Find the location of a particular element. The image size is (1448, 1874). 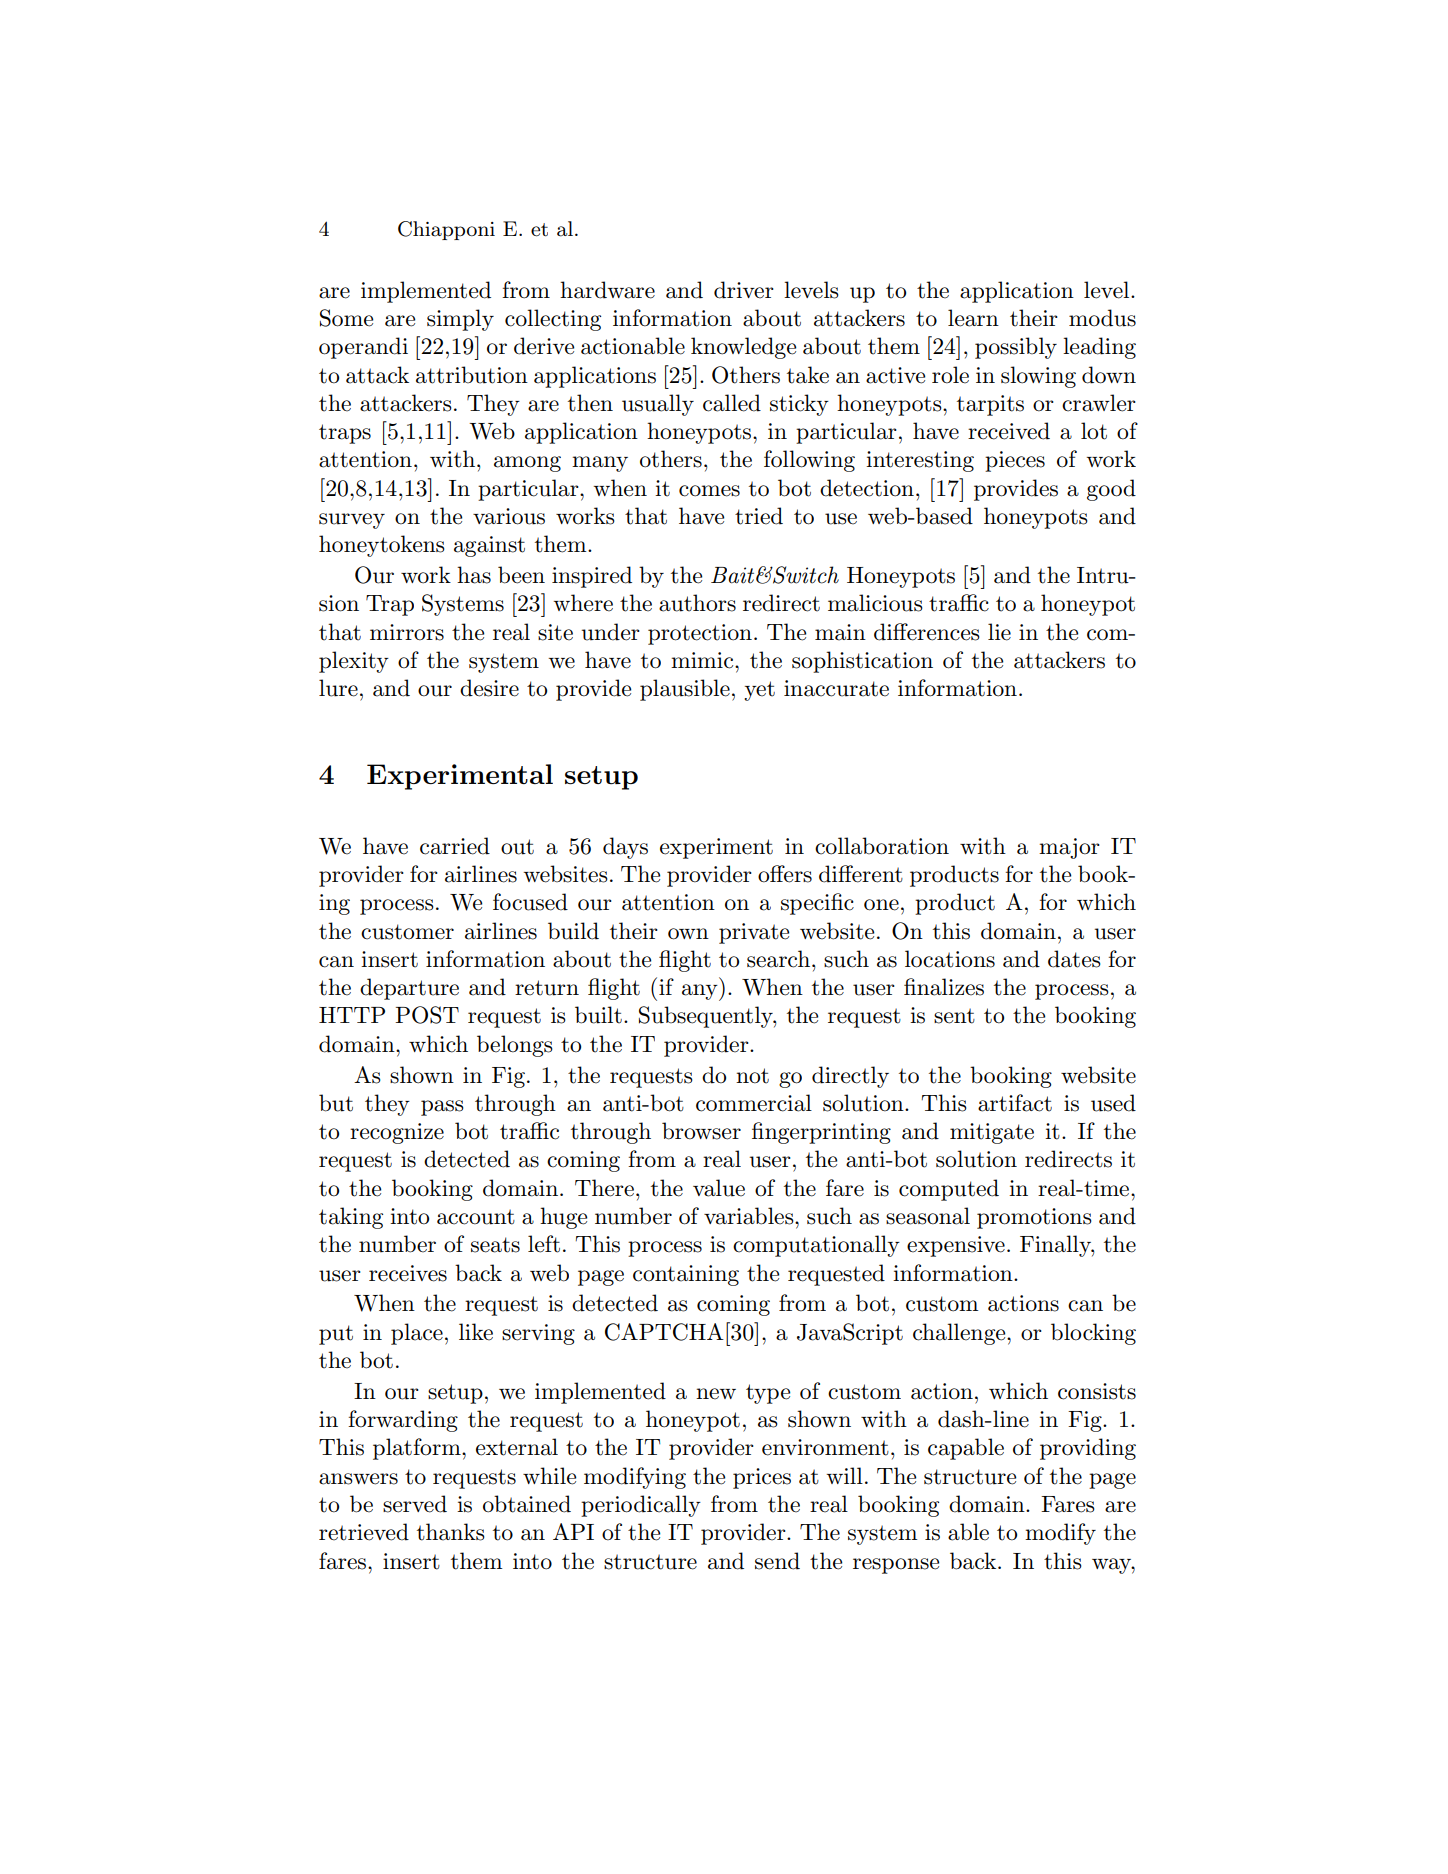

thanks is located at coordinates (451, 1532).
